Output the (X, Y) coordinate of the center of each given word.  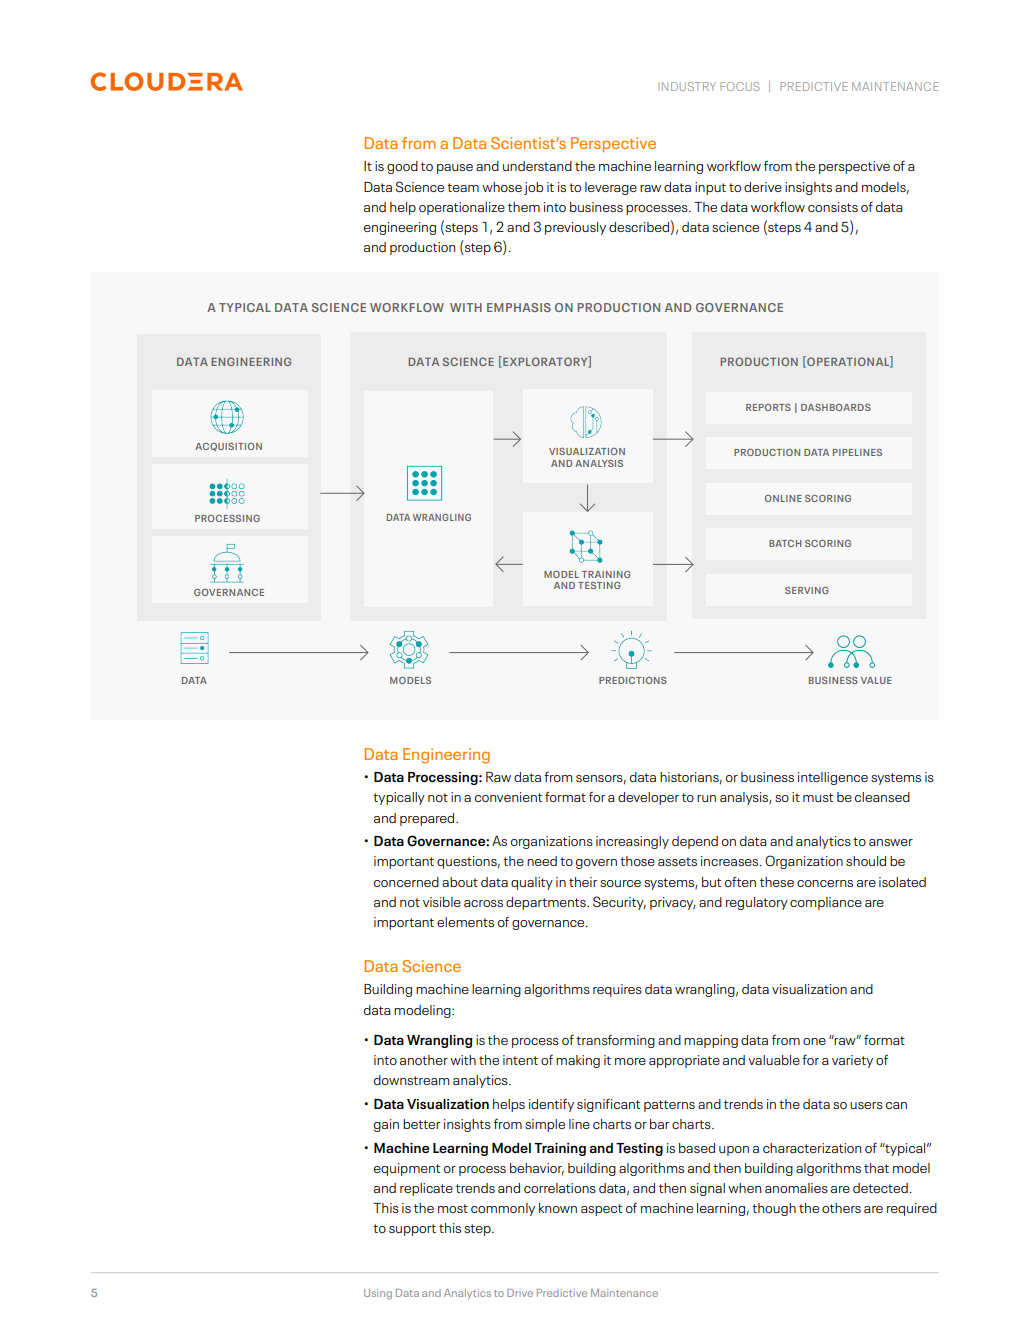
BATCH (785, 543)
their (583, 882)
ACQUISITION (228, 447)
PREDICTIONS (633, 680)
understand (537, 166)
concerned (406, 882)
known (558, 1208)
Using (378, 1294)
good (402, 167)
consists (833, 207)
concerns (825, 883)
